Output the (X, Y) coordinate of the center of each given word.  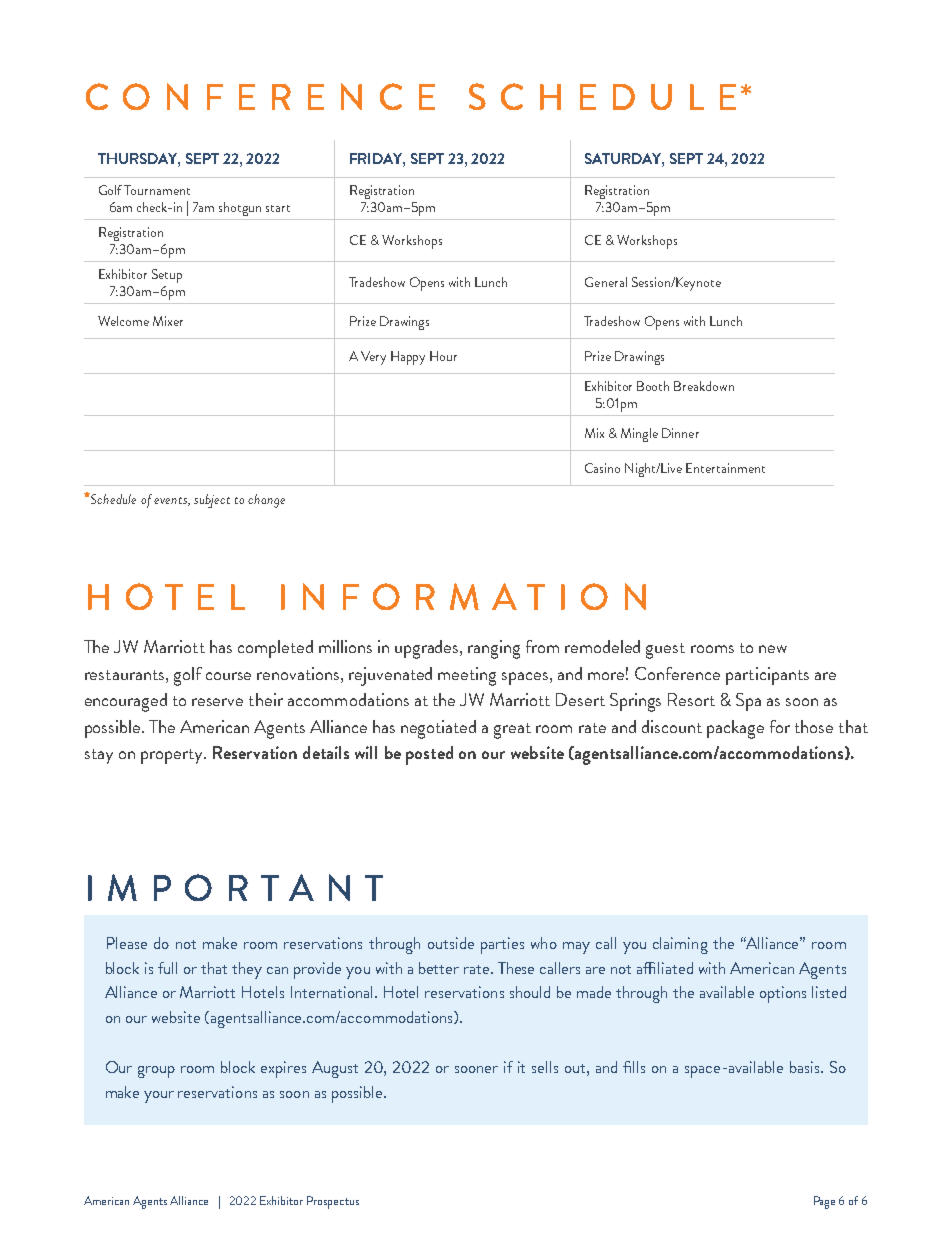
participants (767, 676)
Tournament (157, 190)
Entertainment (725, 468)
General (606, 282)
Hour (443, 356)
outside (451, 943)
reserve (217, 702)
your (159, 1097)
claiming (680, 945)
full (167, 968)
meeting (467, 676)
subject (212, 501)
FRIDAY (377, 160)
